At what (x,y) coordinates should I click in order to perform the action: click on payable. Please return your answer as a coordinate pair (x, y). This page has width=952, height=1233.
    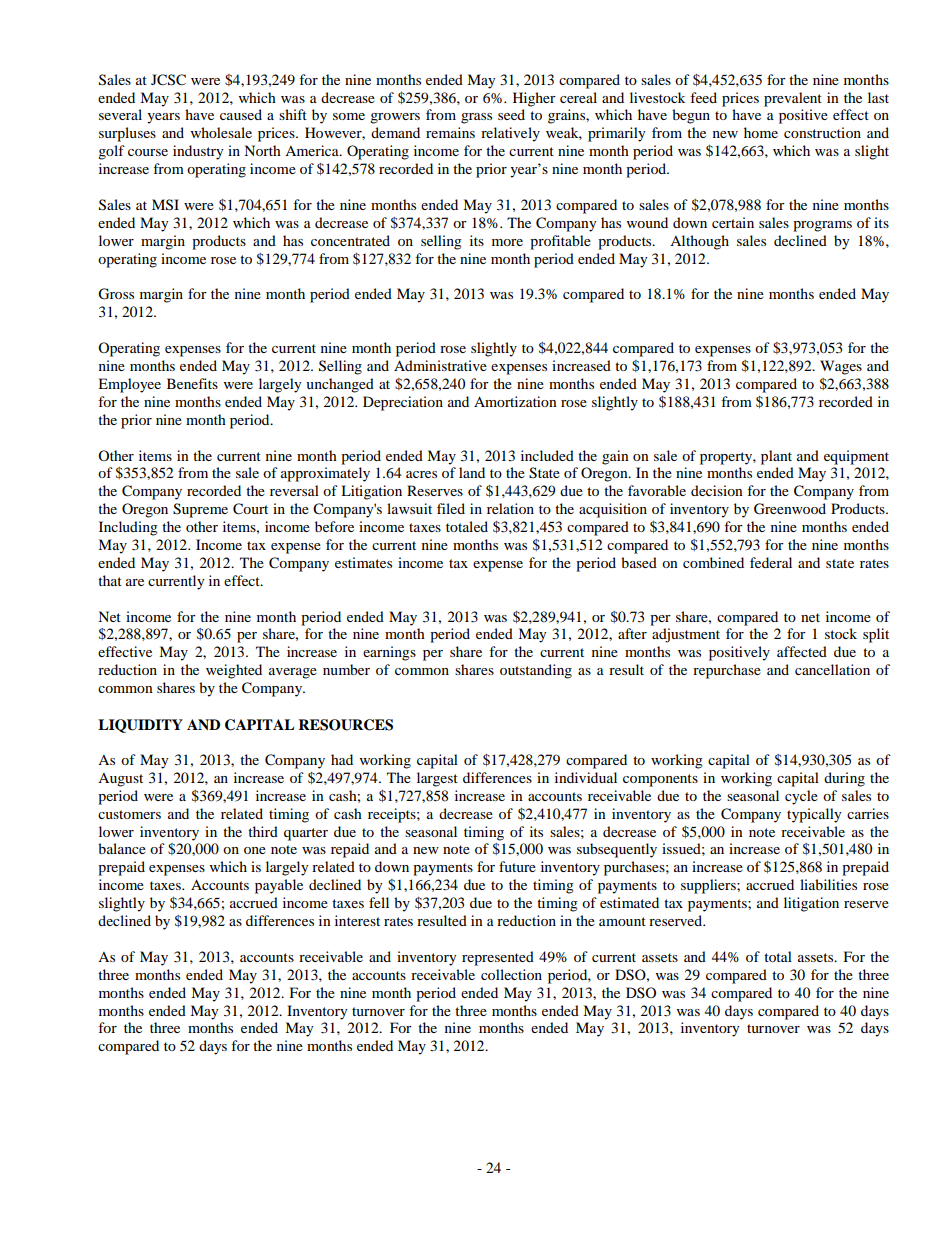
    Looking at the image, I should click on (279, 886).
